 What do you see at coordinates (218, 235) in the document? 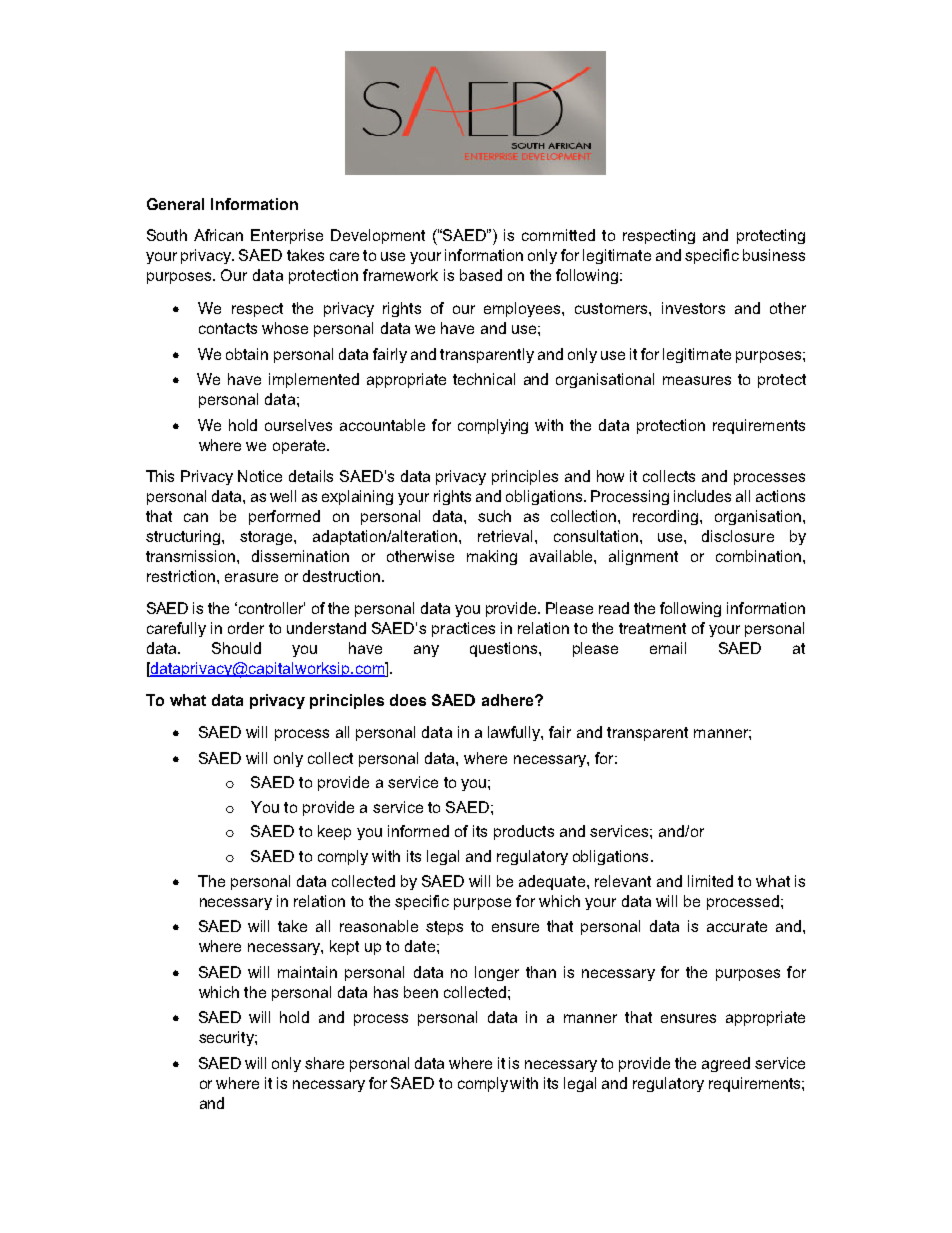
I see `African` at bounding box center [218, 235].
